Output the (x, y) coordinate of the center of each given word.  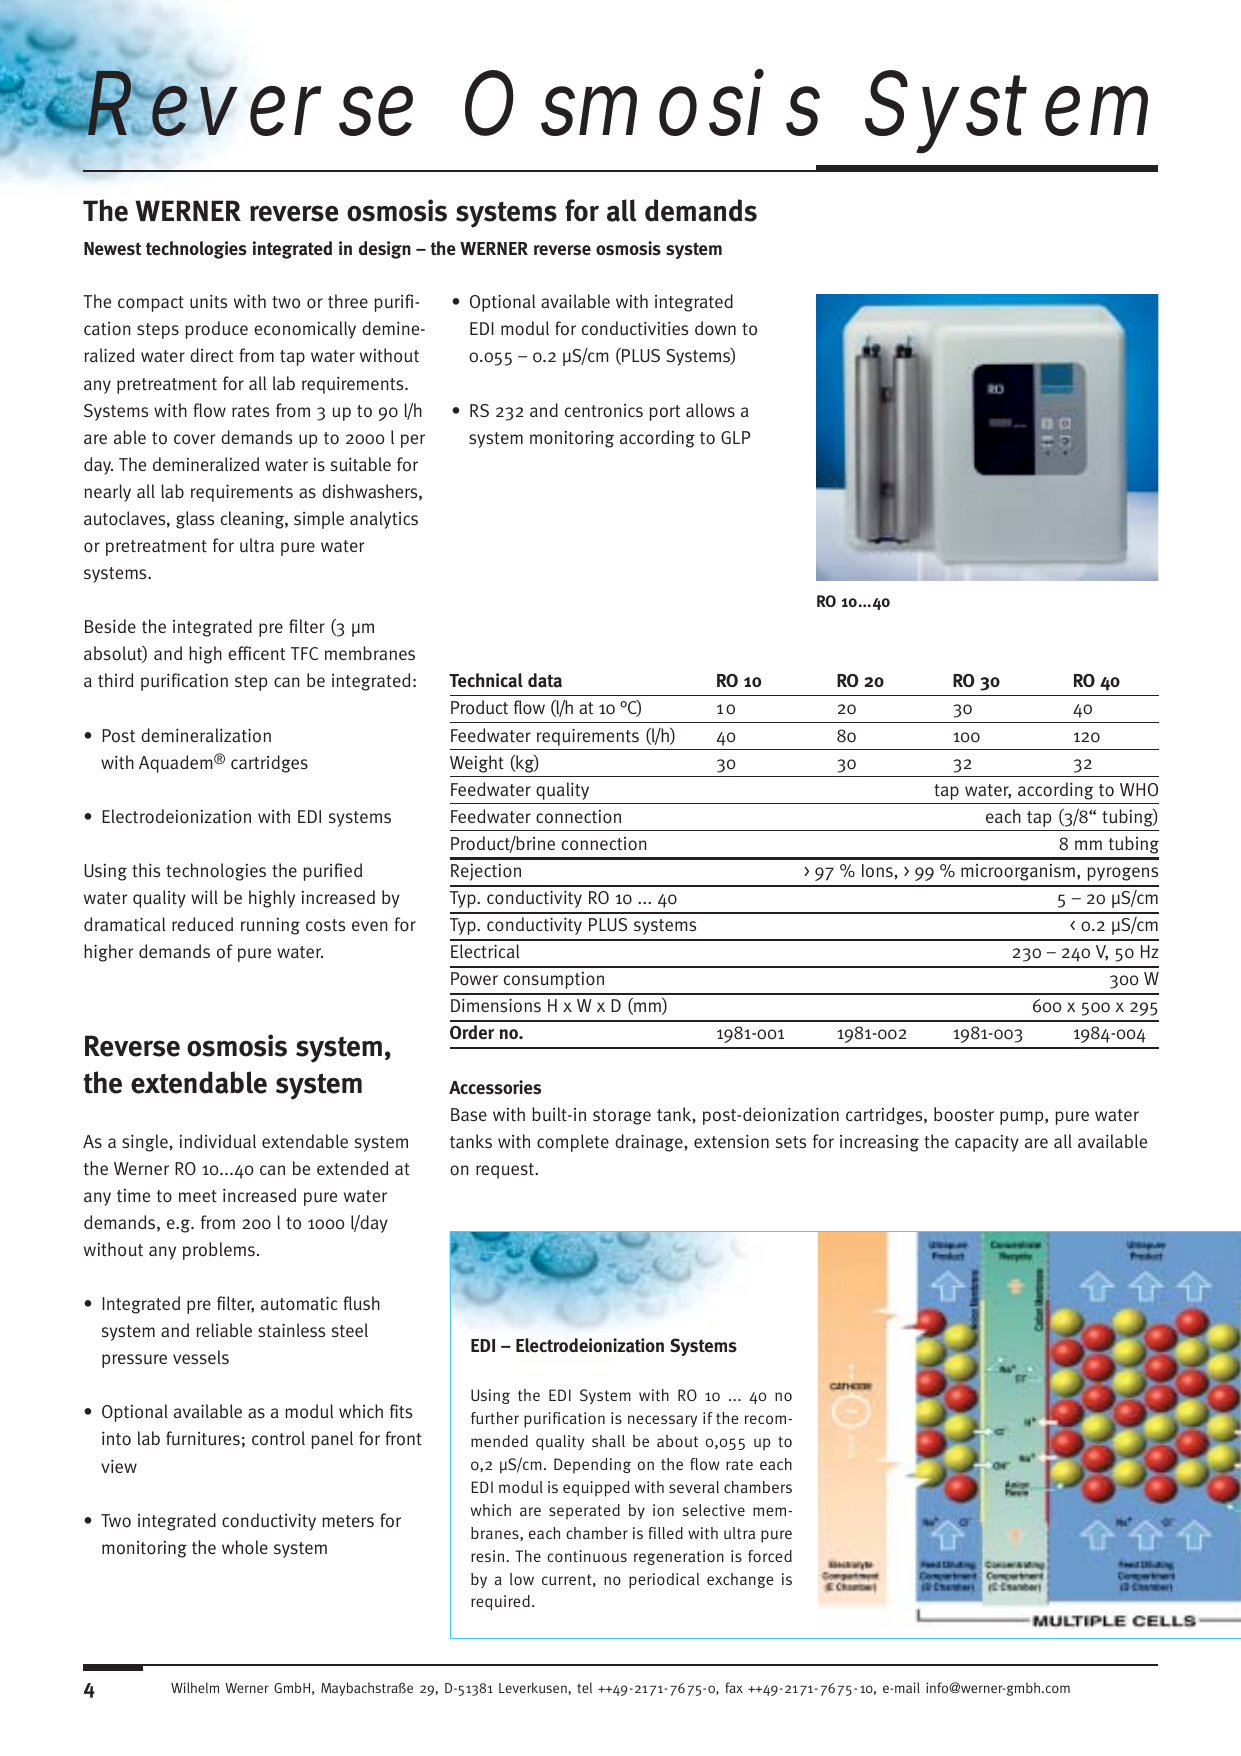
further (495, 1418)
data (545, 680)
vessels (201, 1357)
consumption (554, 980)
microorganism (1018, 872)
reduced (202, 924)
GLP (735, 437)
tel (584, 1687)
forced (770, 1556)
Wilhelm (195, 1687)
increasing (879, 1143)
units (208, 301)
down (715, 328)
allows (710, 410)
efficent (256, 653)
